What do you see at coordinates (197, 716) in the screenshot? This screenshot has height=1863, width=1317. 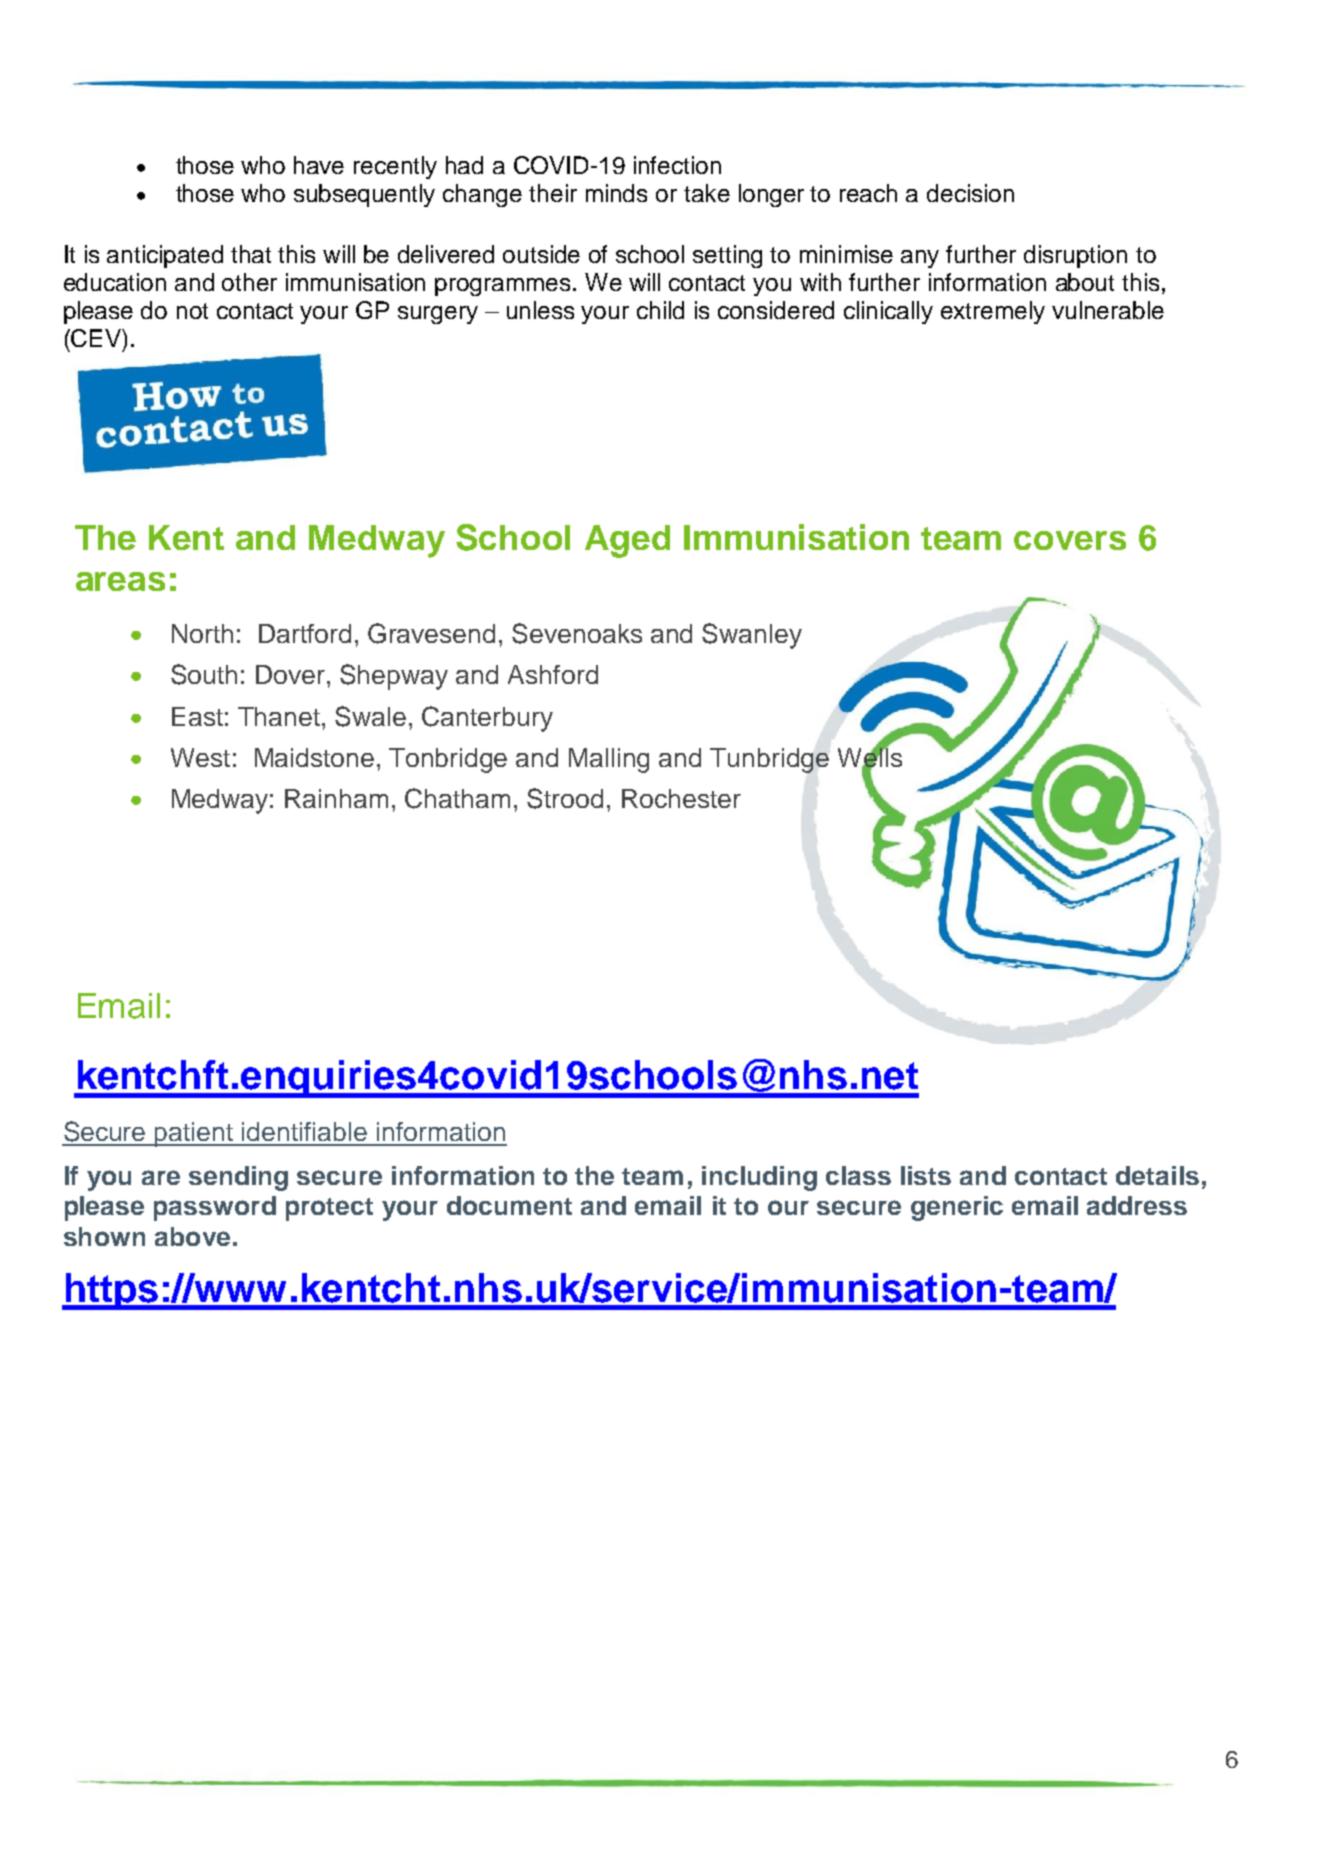 I see `East` at bounding box center [197, 716].
